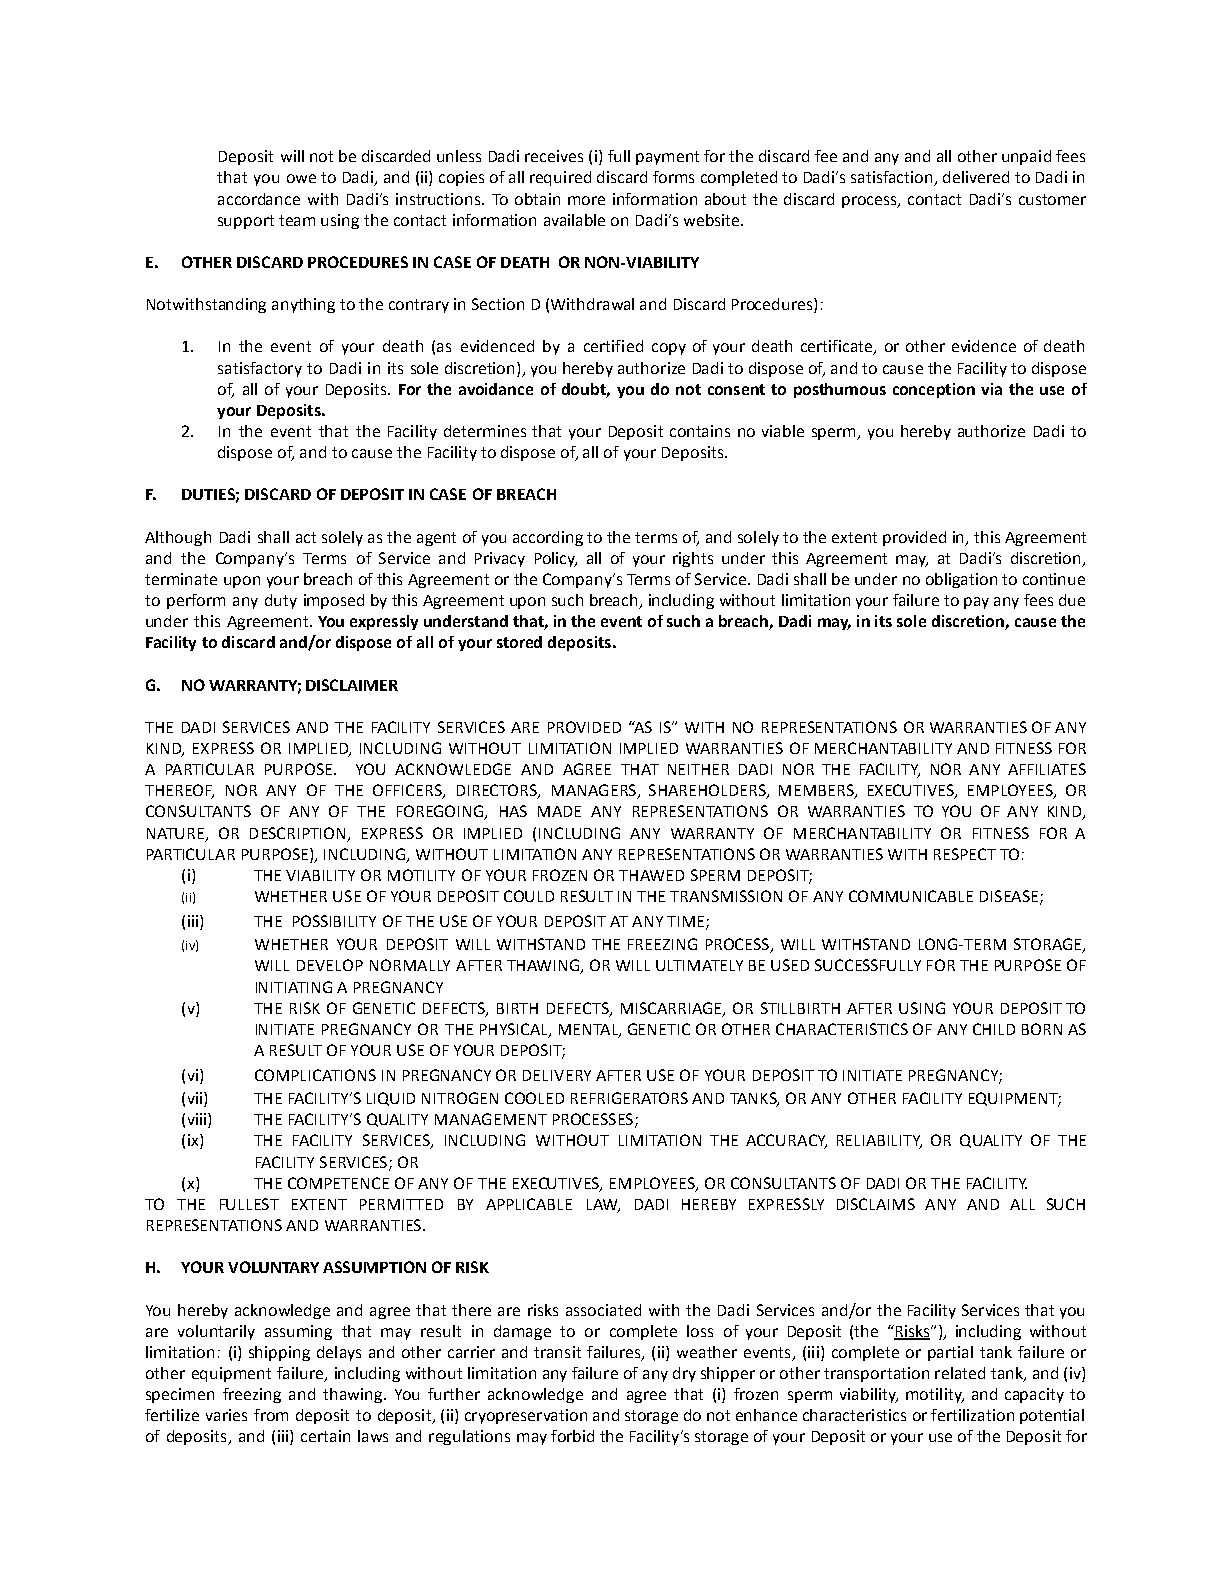 The image size is (1232, 1594). I want to click on accordance, so click(259, 199).
